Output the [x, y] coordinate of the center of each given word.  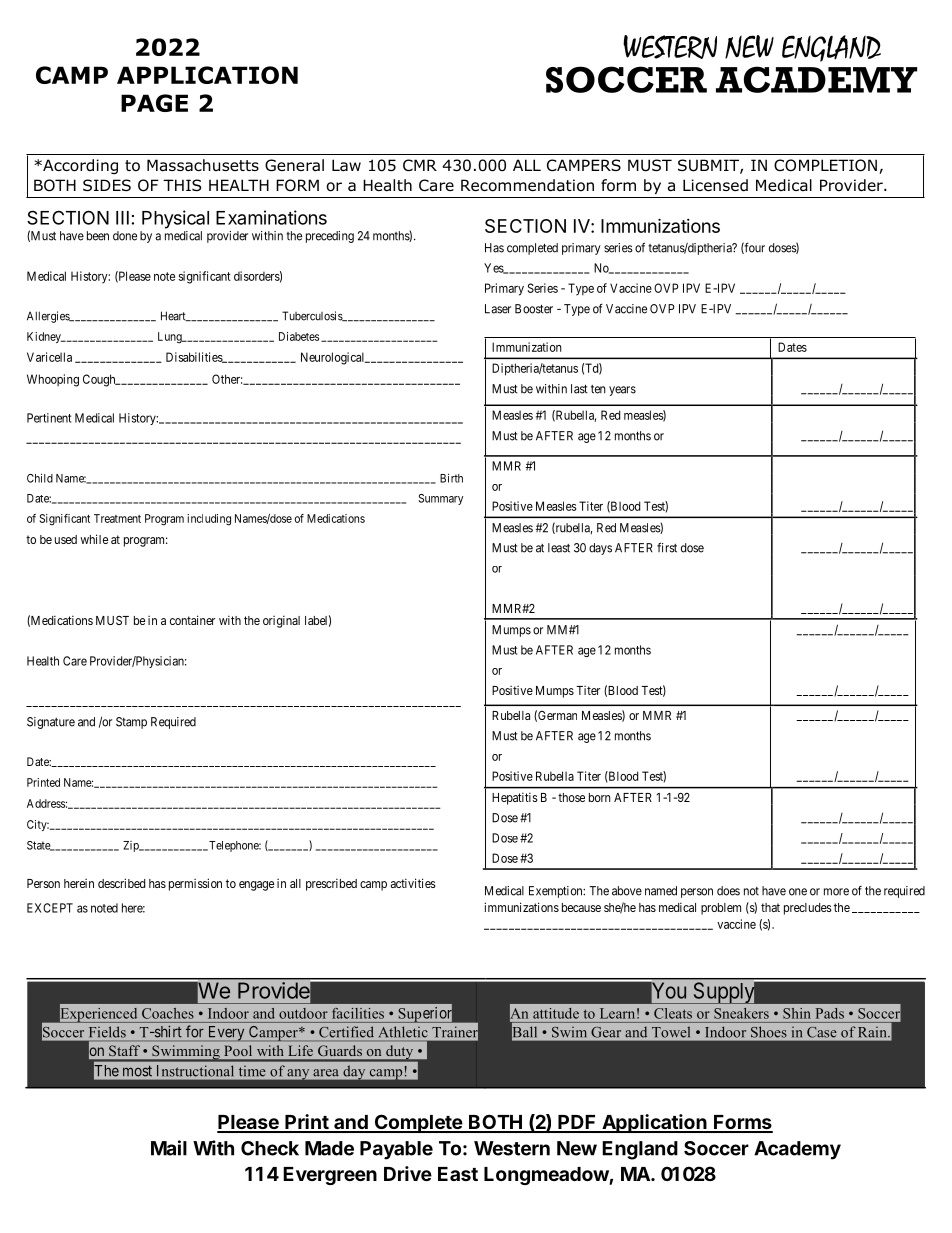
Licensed [715, 185]
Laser [498, 309]
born [600, 797]
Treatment [117, 518]
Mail [169, 1148]
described [121, 883]
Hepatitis [515, 798]
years [622, 391]
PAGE [154, 103]
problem [721, 909]
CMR [420, 165]
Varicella [49, 357]
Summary [440, 499]
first [667, 547]
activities [413, 883]
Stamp [131, 723]
